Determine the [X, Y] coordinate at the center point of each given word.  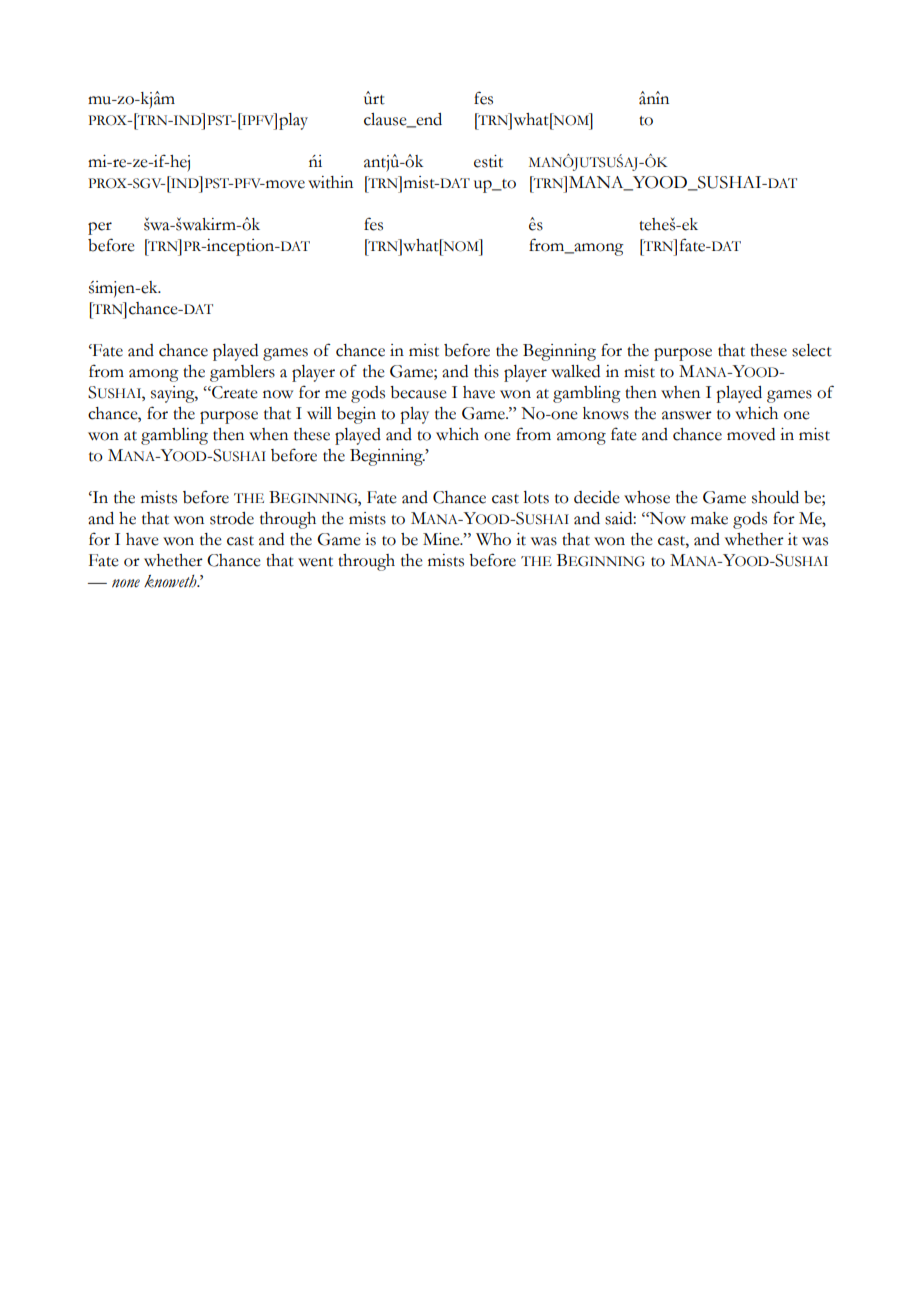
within [330, 182]
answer [687, 415]
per [100, 228]
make [709, 518]
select [812, 350]
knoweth [171, 581]
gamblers [242, 373]
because [418, 392]
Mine [442, 539]
